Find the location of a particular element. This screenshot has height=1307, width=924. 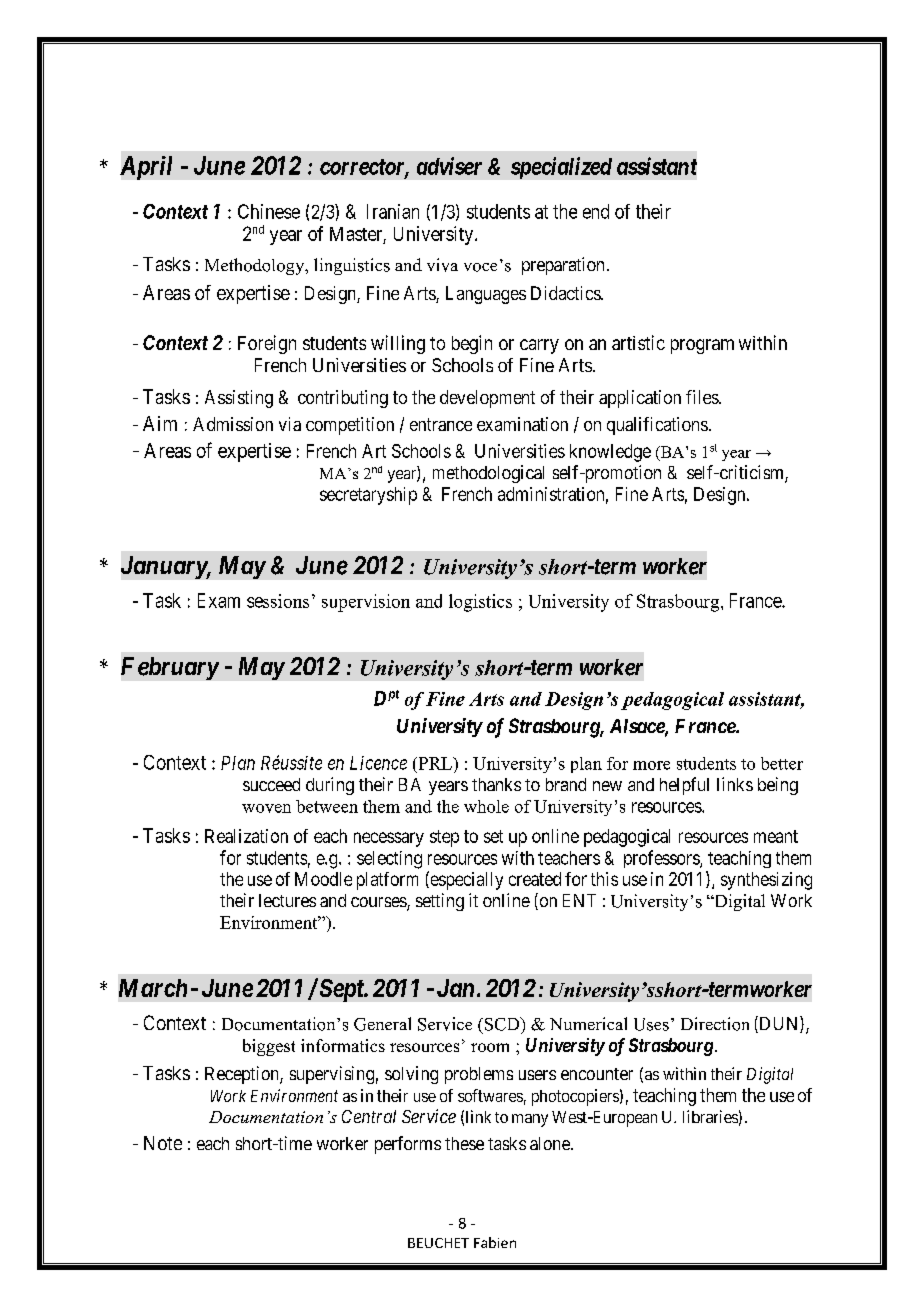

setting is located at coordinates (440, 902).
